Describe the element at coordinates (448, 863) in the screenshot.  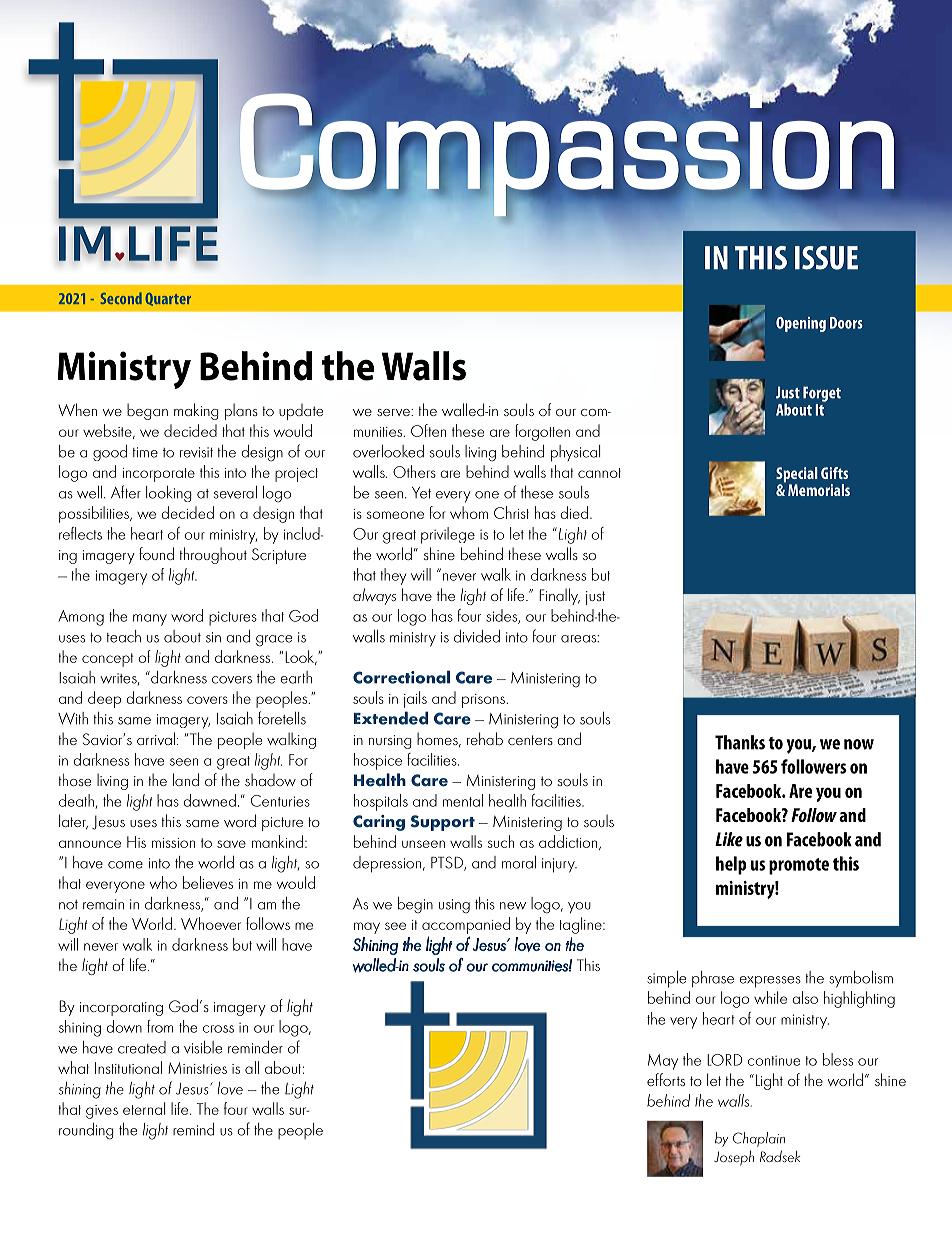
I see `PTSD` at that location.
